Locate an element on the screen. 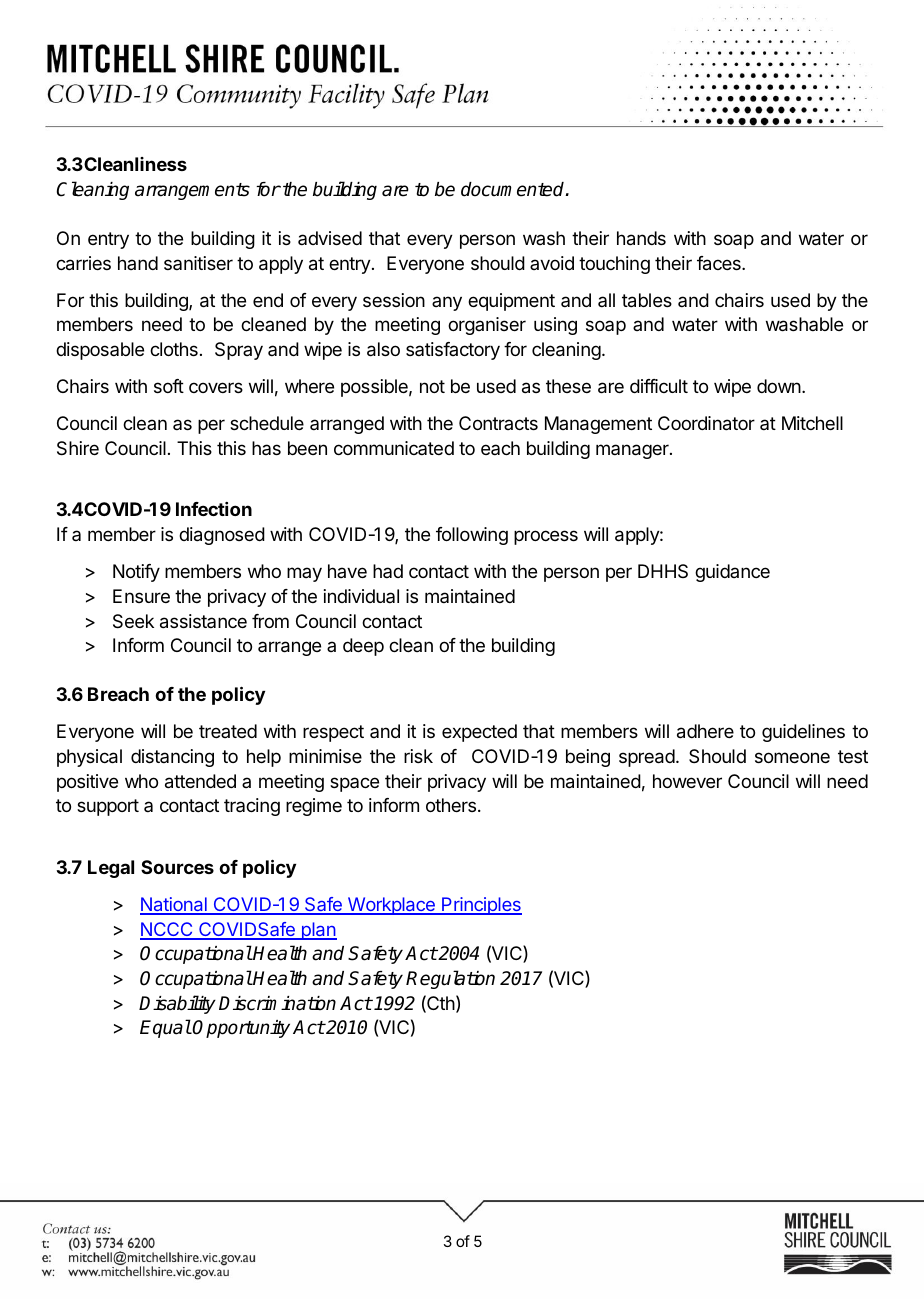  guidance is located at coordinates (732, 573).
